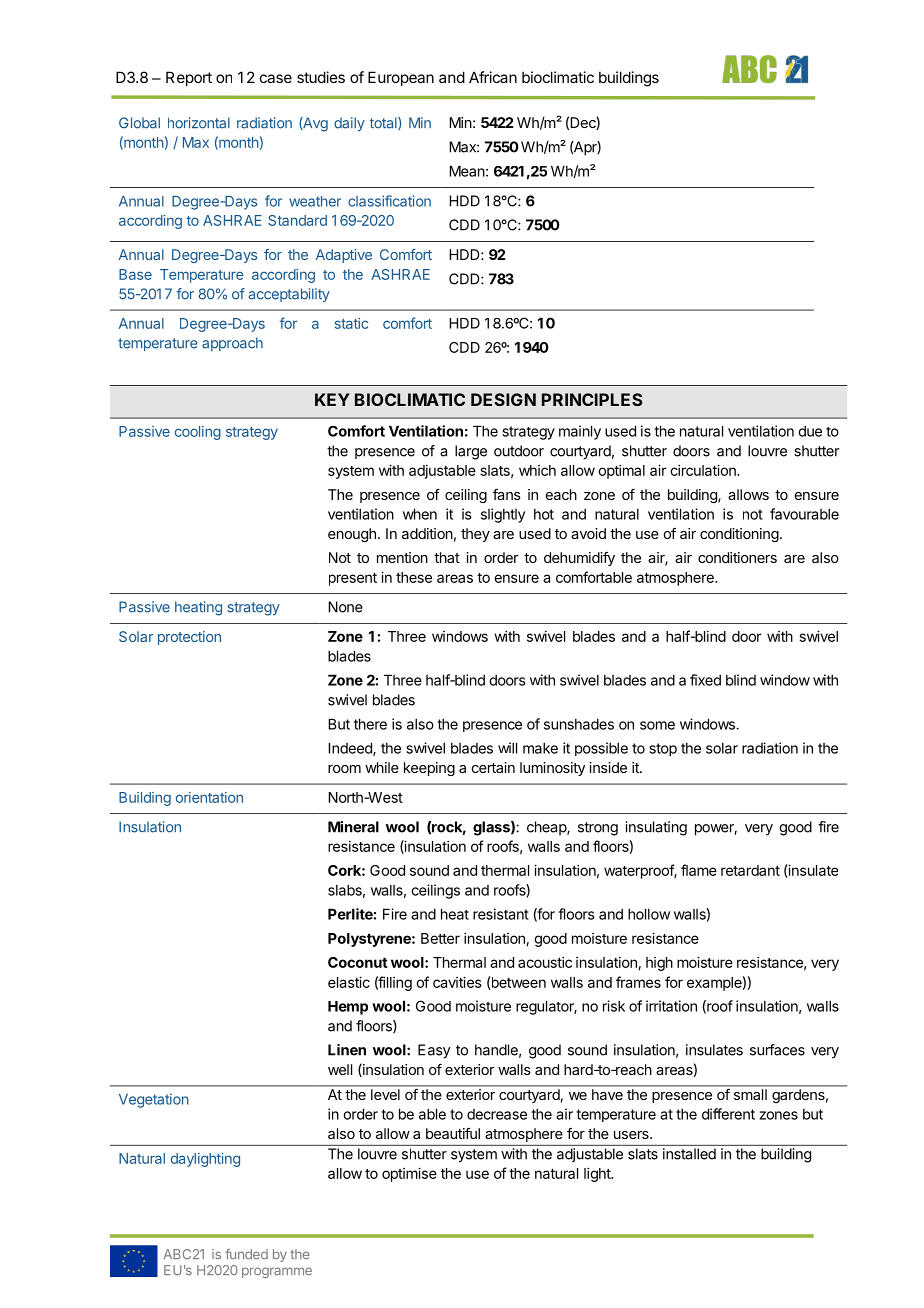 This image has width=924, height=1308. I want to click on optimise, so click(409, 1174).
